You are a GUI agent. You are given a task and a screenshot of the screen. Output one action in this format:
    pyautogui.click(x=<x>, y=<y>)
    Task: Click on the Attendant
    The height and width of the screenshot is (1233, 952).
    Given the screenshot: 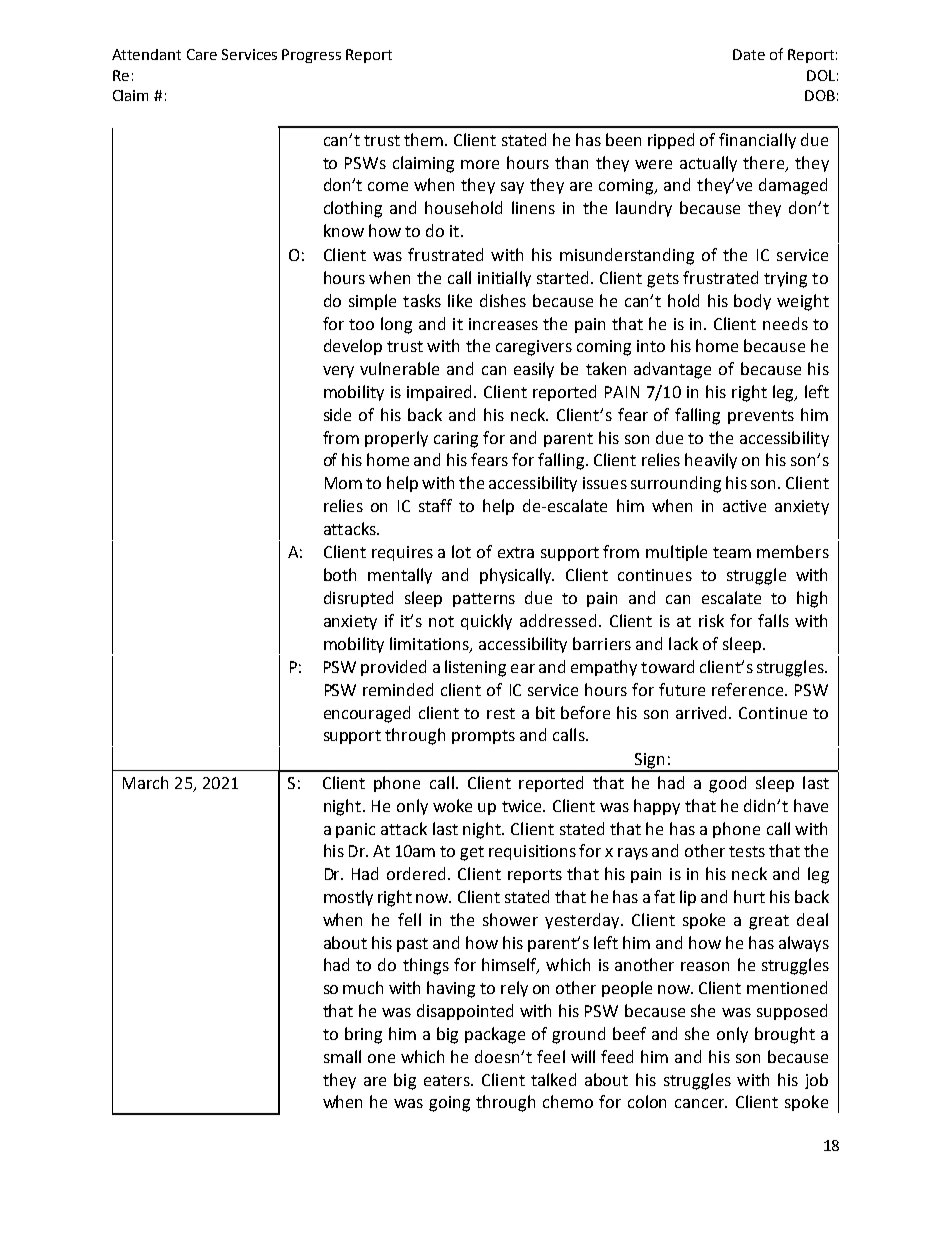 What is the action you would take?
    pyautogui.click(x=146, y=54)
